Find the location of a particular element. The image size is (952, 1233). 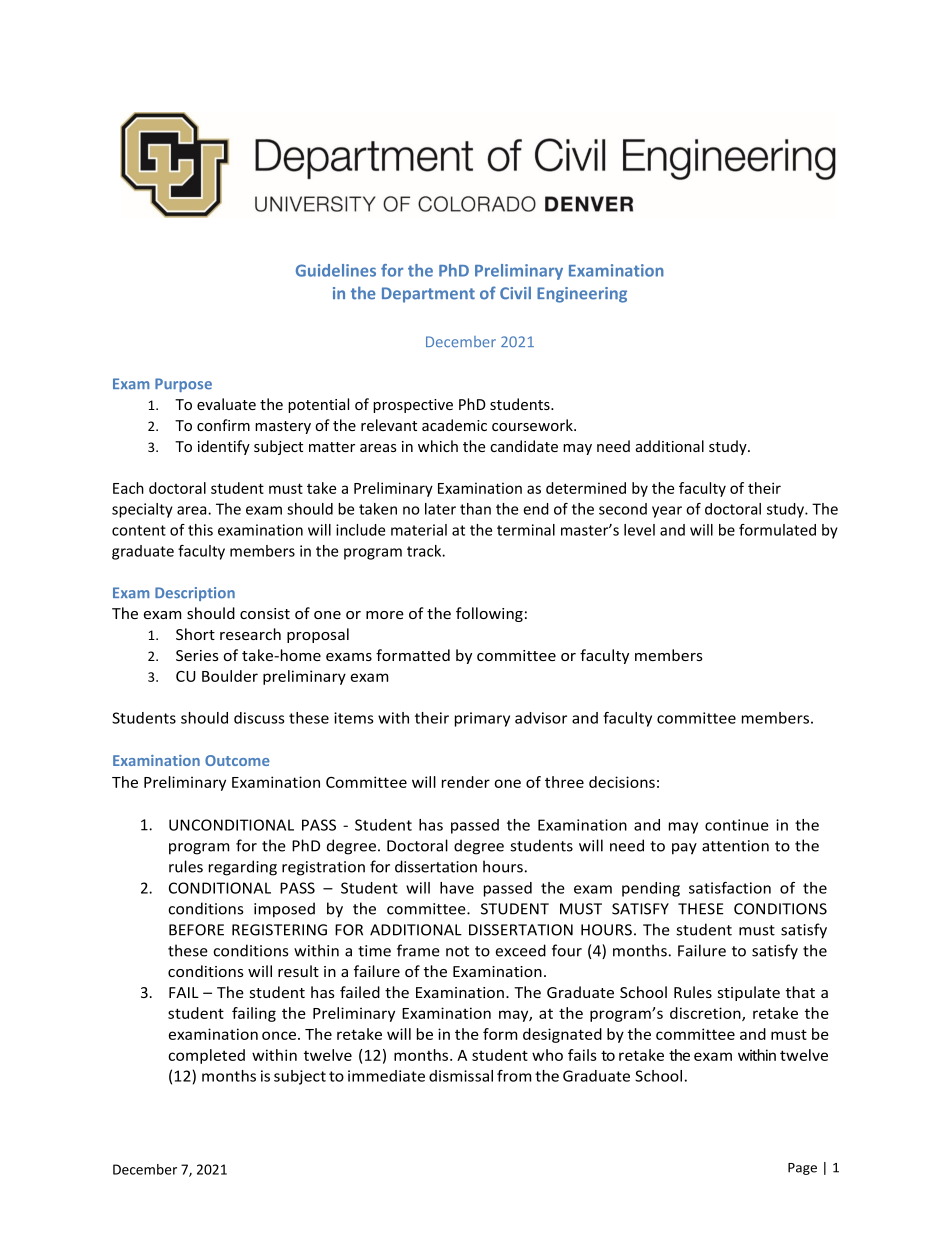

Engineering is located at coordinates (582, 295).
